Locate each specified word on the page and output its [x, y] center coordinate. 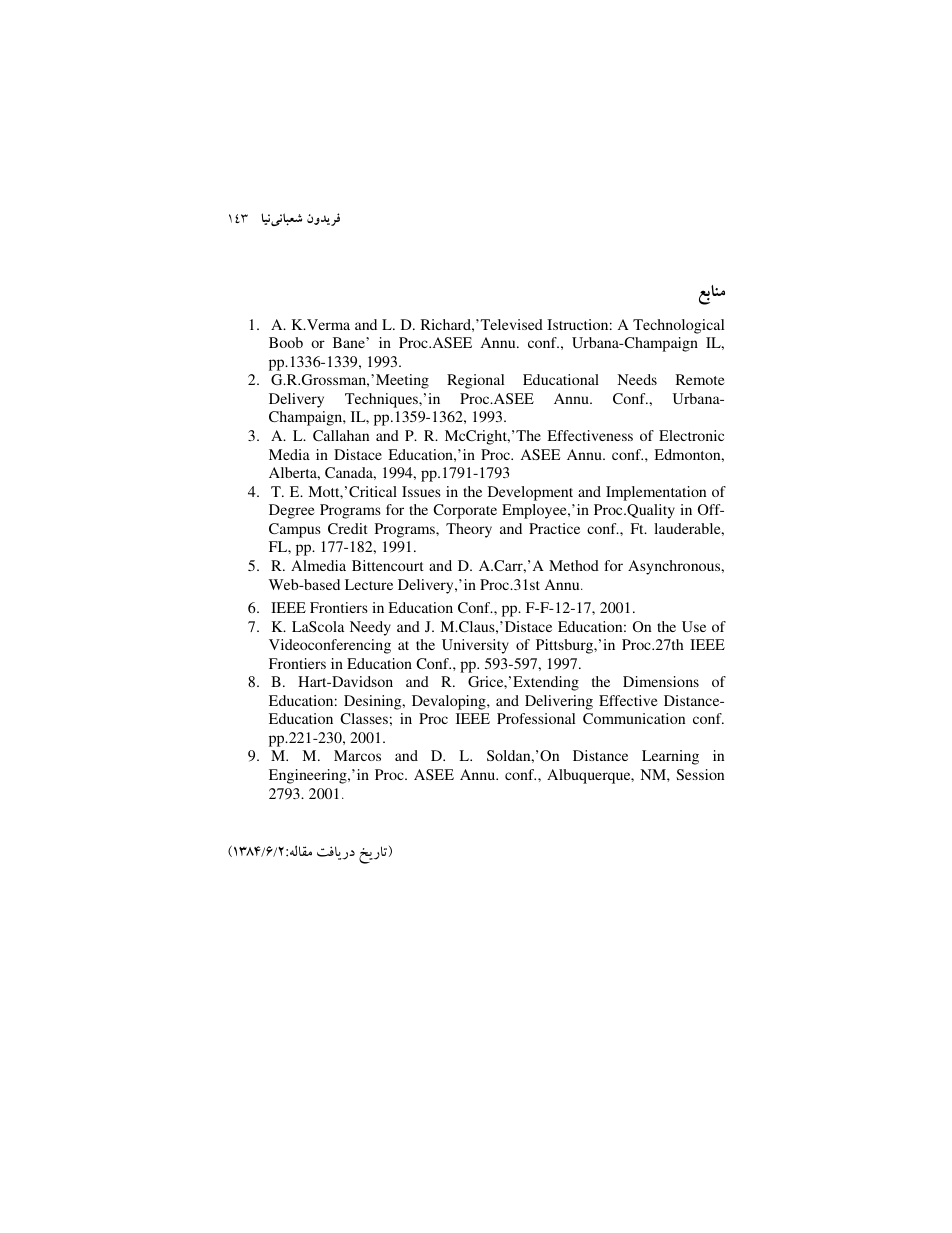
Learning [670, 757]
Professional [536, 718]
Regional [475, 381]
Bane [350, 342]
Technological [678, 326]
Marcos [357, 755]
